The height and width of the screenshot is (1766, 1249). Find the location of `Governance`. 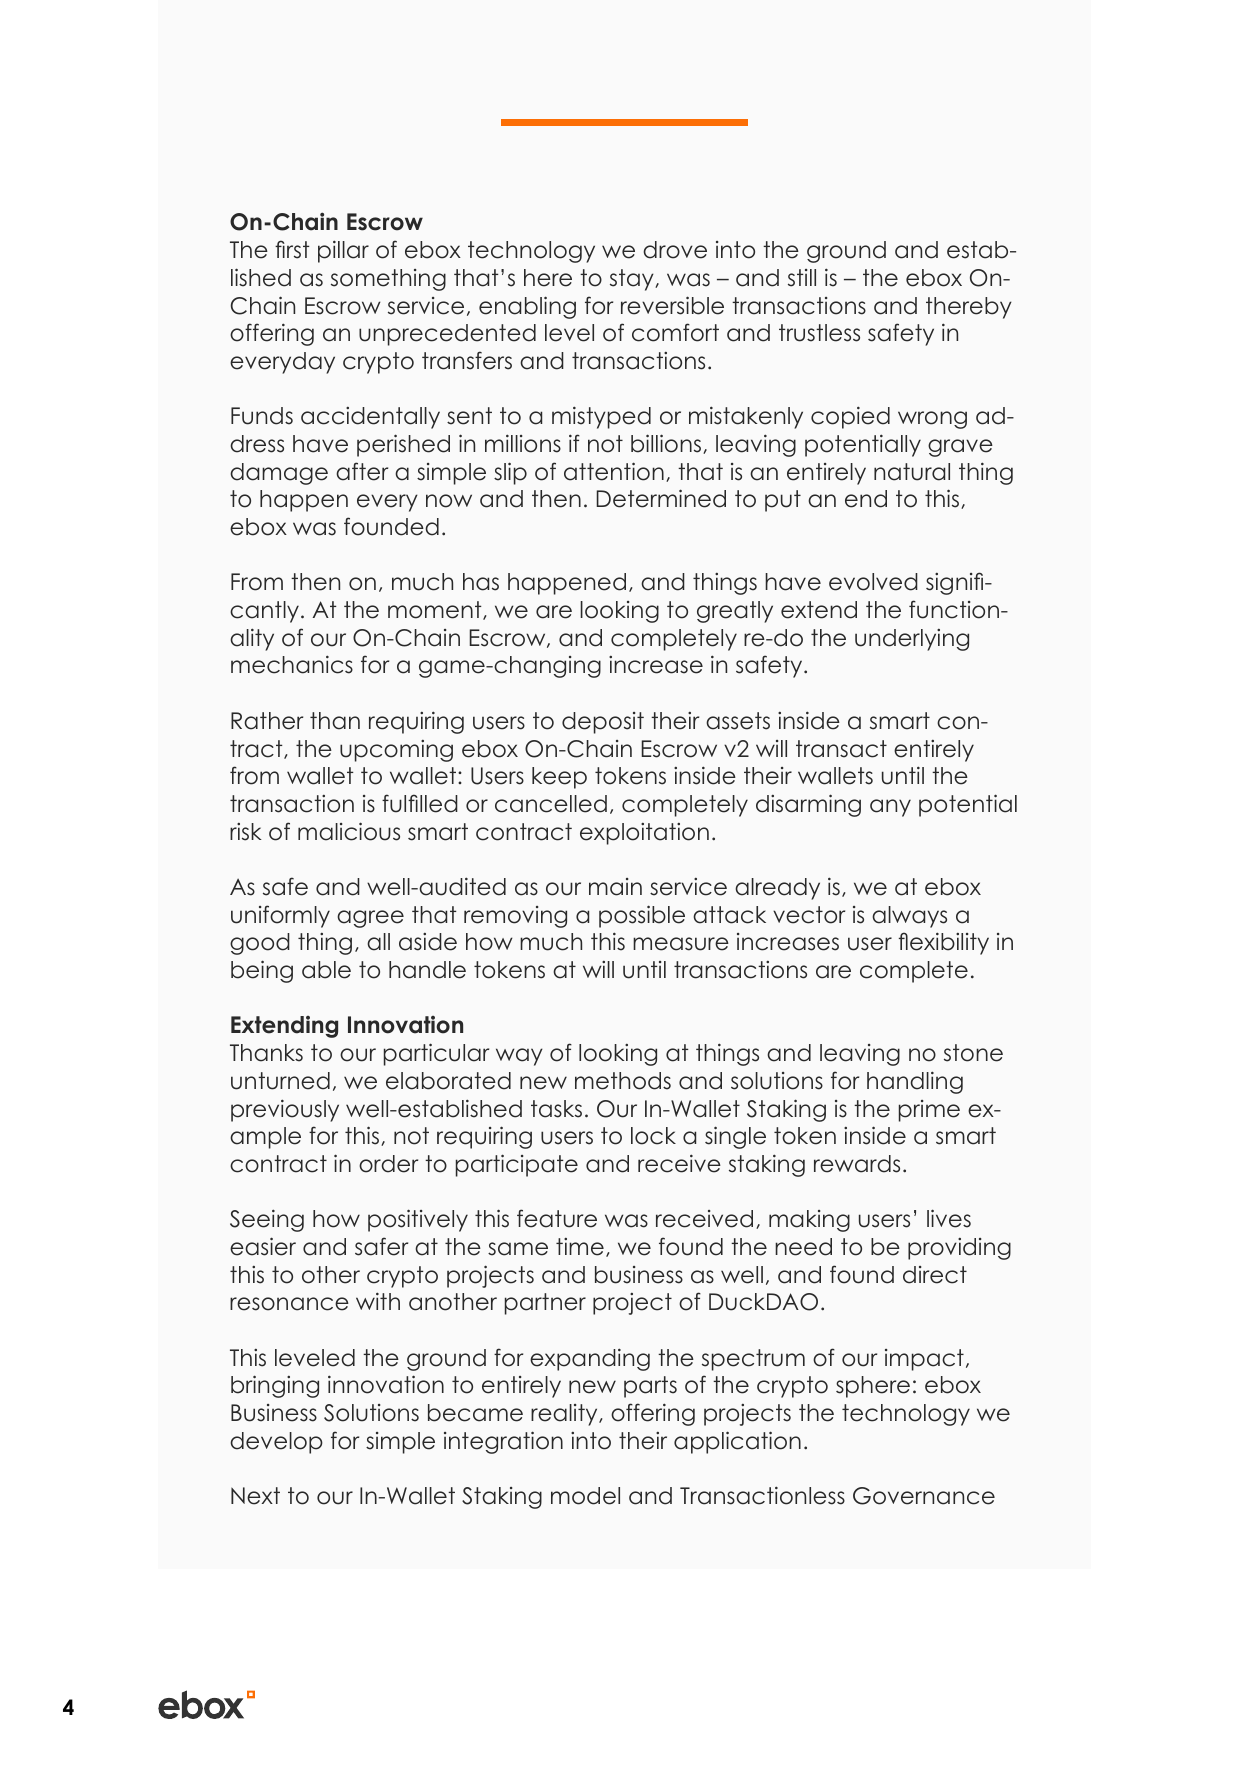

Governance is located at coordinates (924, 1496).
